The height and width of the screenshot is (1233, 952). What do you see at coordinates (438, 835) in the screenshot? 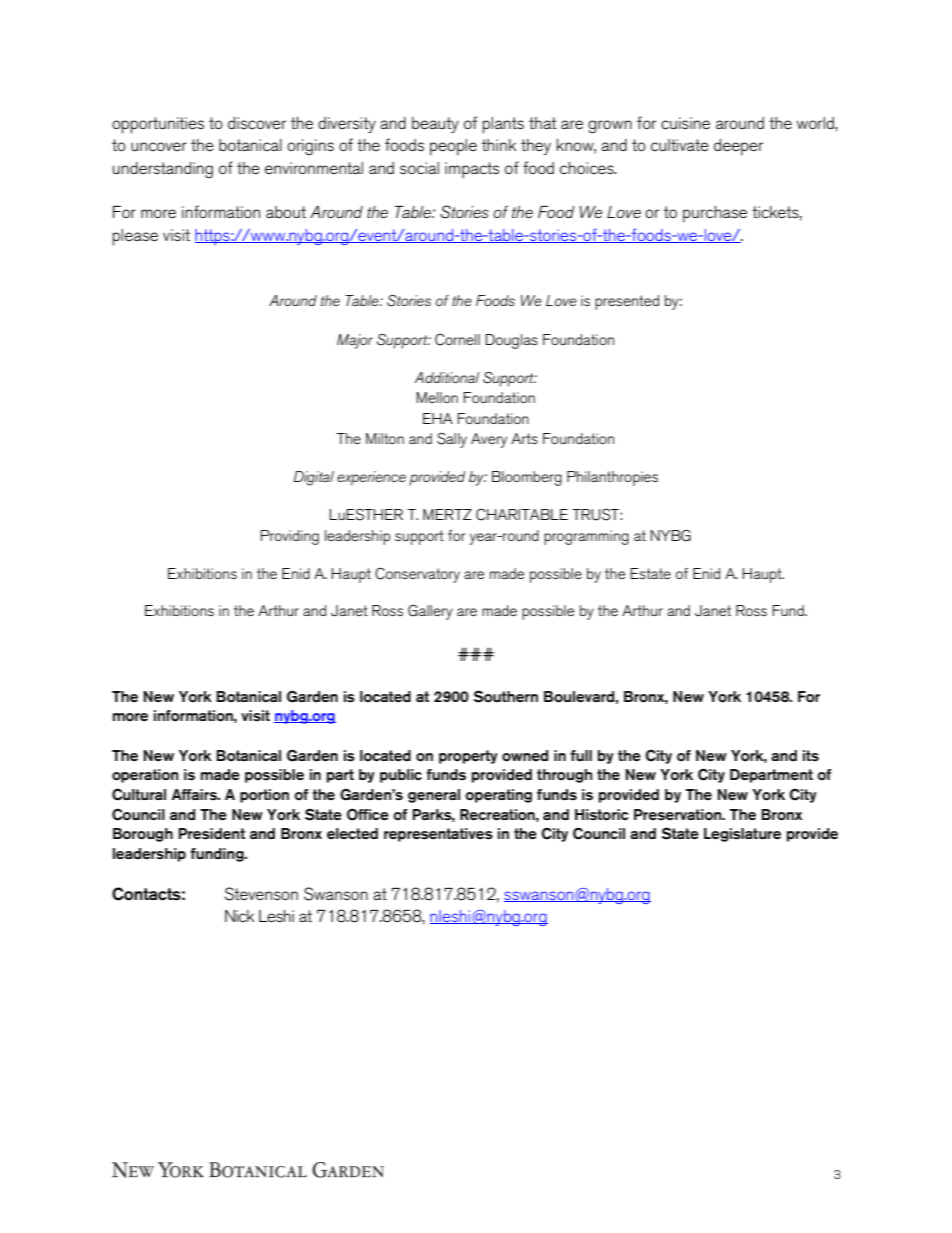
I see `representatives` at bounding box center [438, 835].
